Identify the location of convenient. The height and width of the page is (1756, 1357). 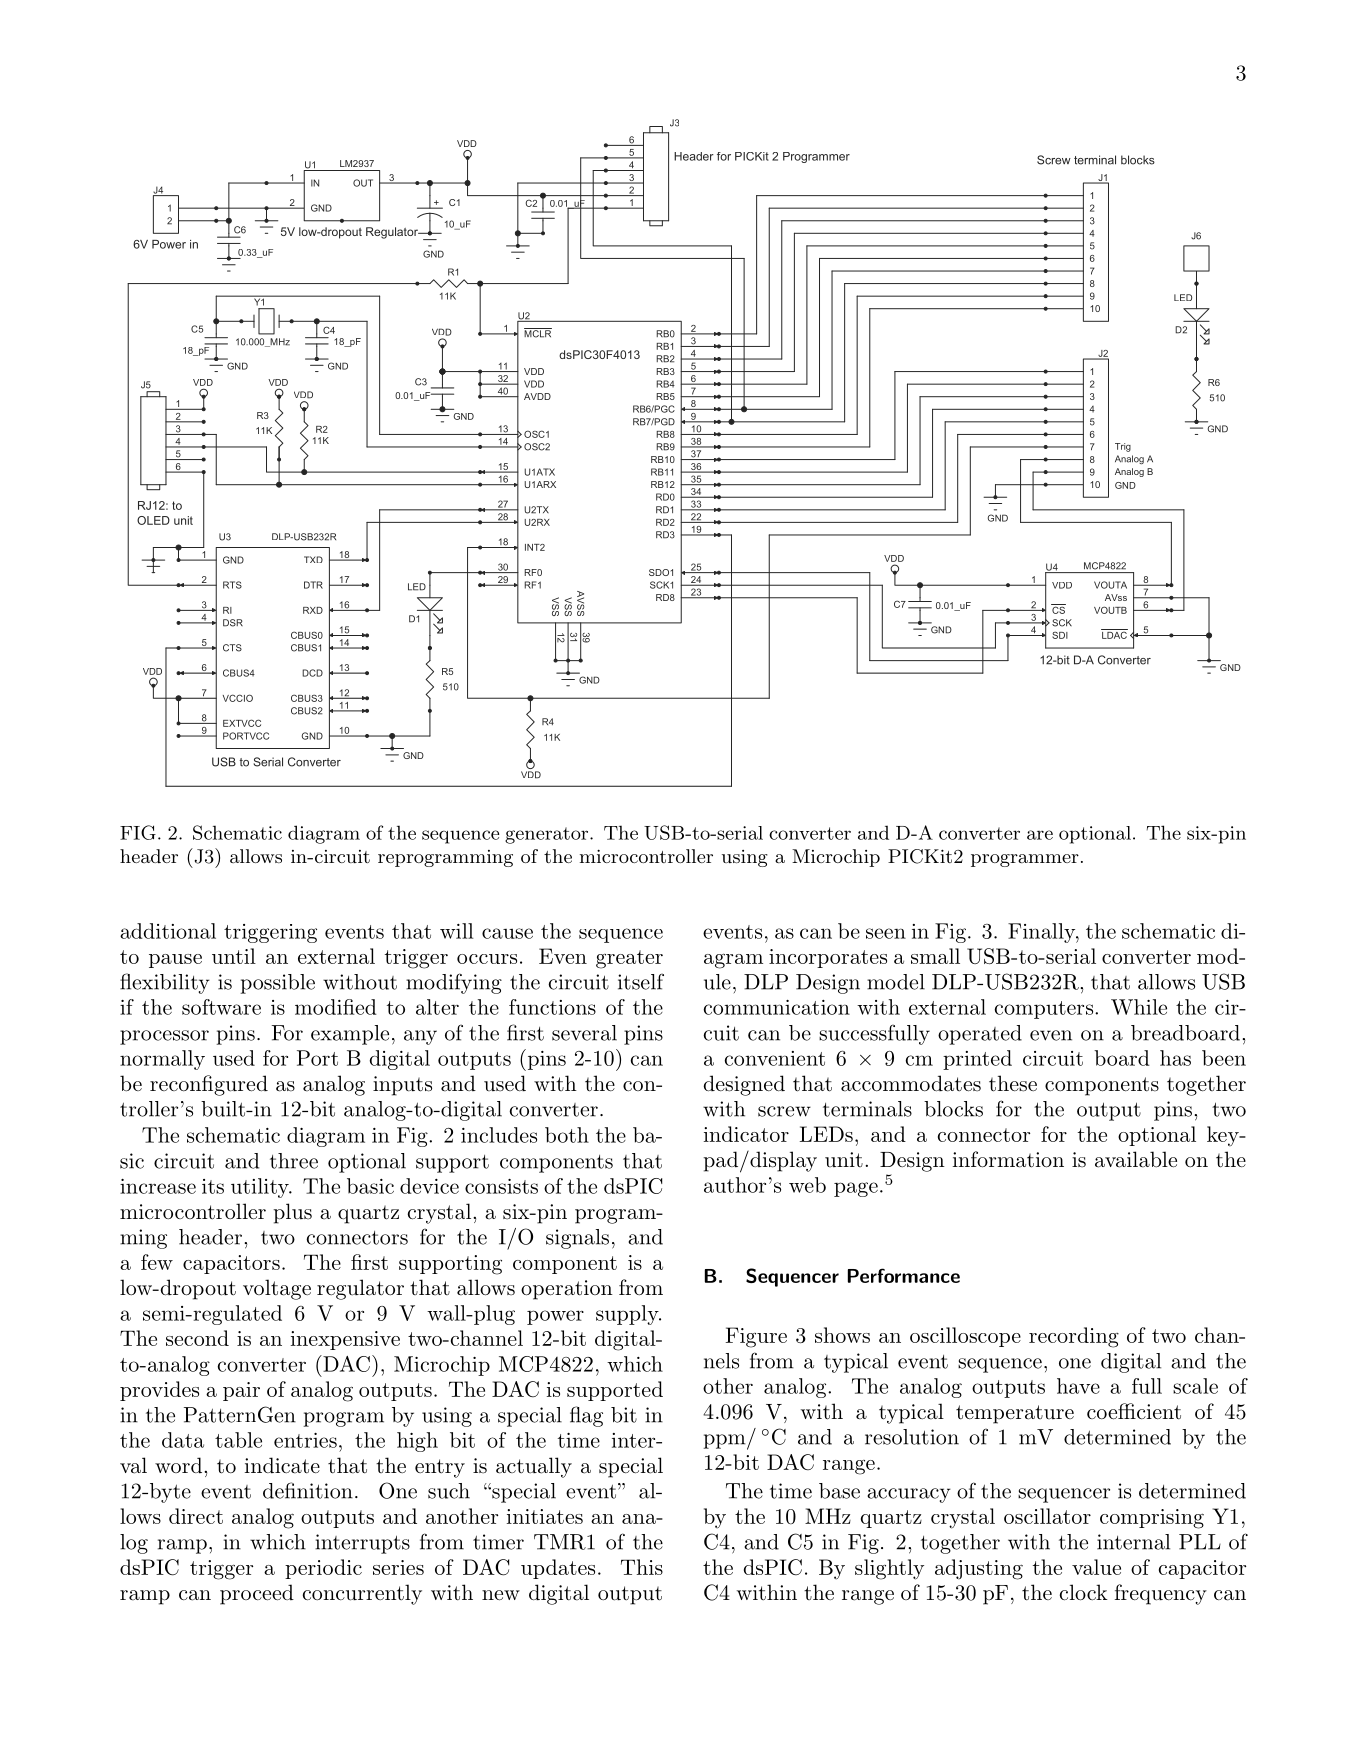
(774, 1058).
